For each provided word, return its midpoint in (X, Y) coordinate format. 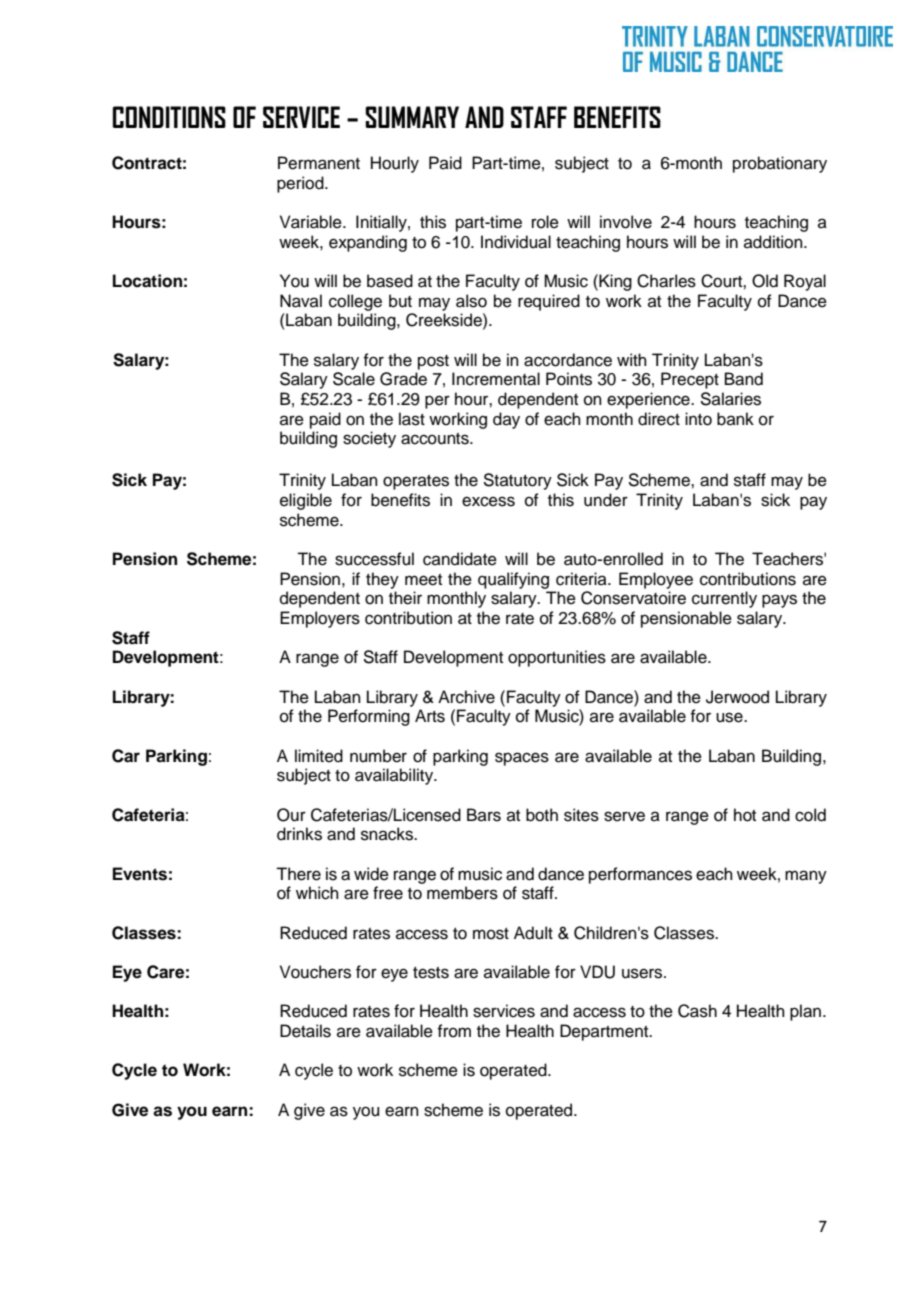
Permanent (319, 163)
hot (745, 815)
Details (305, 1031)
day (506, 420)
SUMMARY (412, 117)
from (454, 1031)
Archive (466, 697)
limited (319, 756)
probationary (780, 164)
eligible (306, 501)
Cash (697, 1011)
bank (735, 419)
